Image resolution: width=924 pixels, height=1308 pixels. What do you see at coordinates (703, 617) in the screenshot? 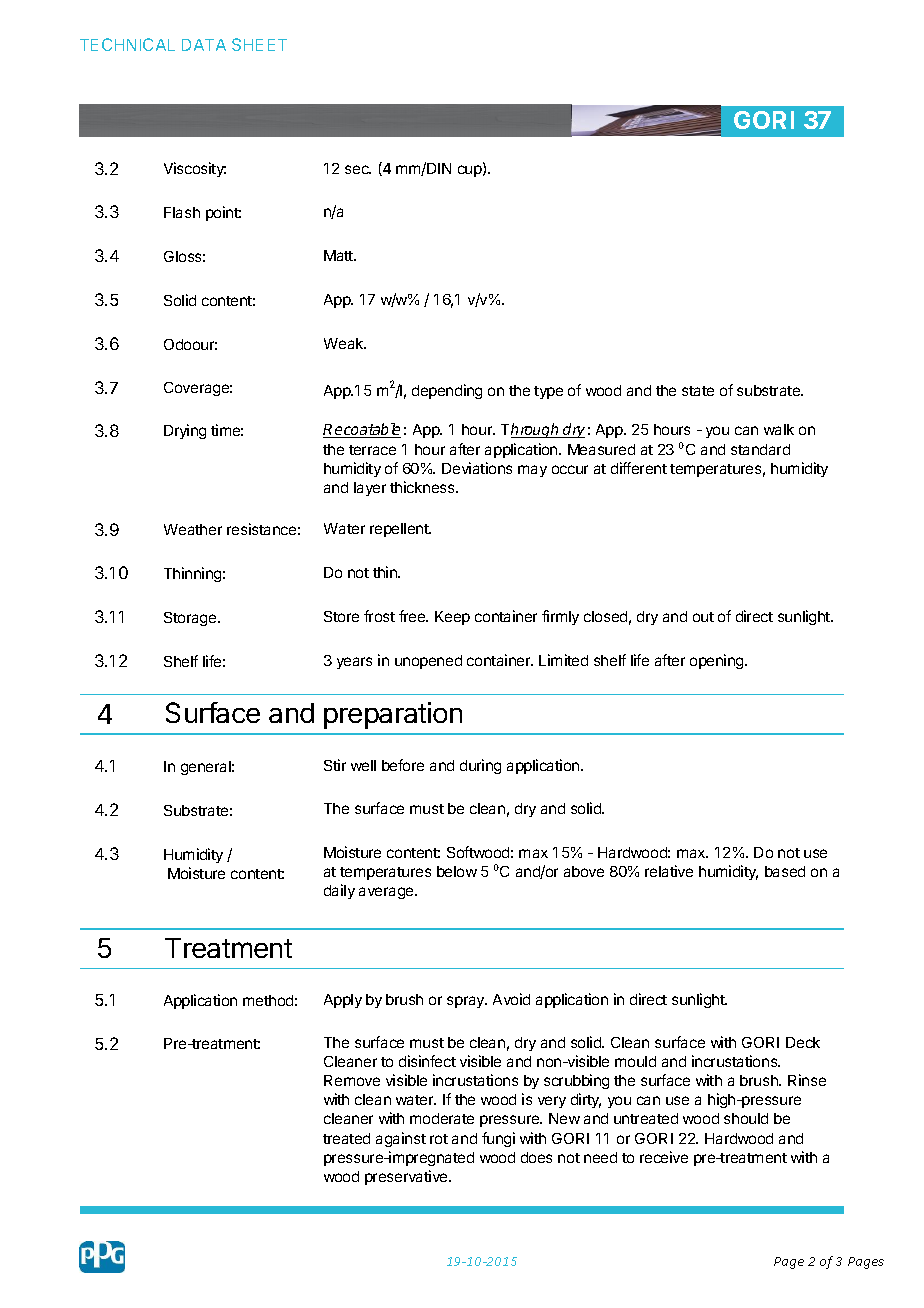
I see `out` at bounding box center [703, 617].
